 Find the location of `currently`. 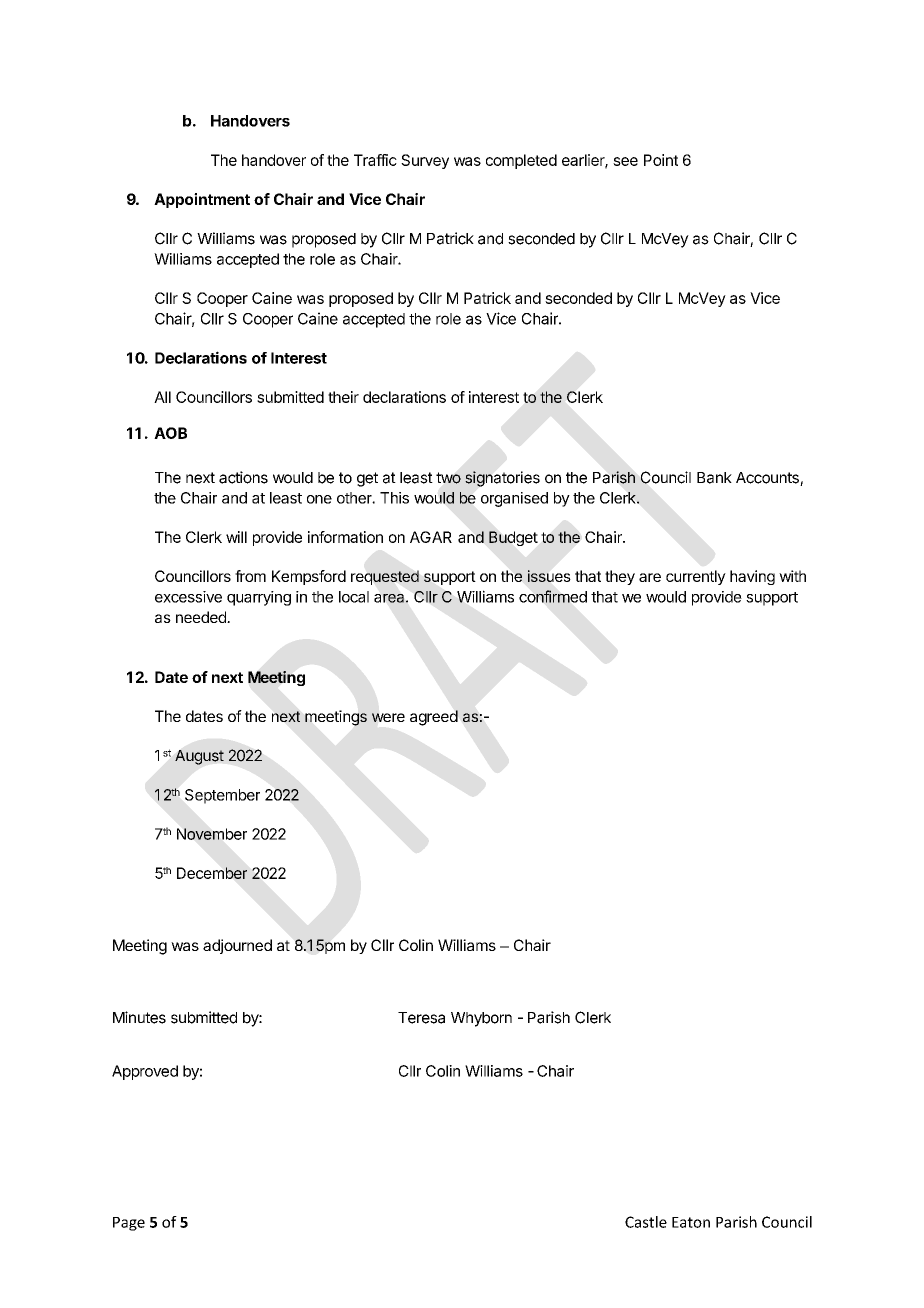

currently is located at coordinates (696, 577).
